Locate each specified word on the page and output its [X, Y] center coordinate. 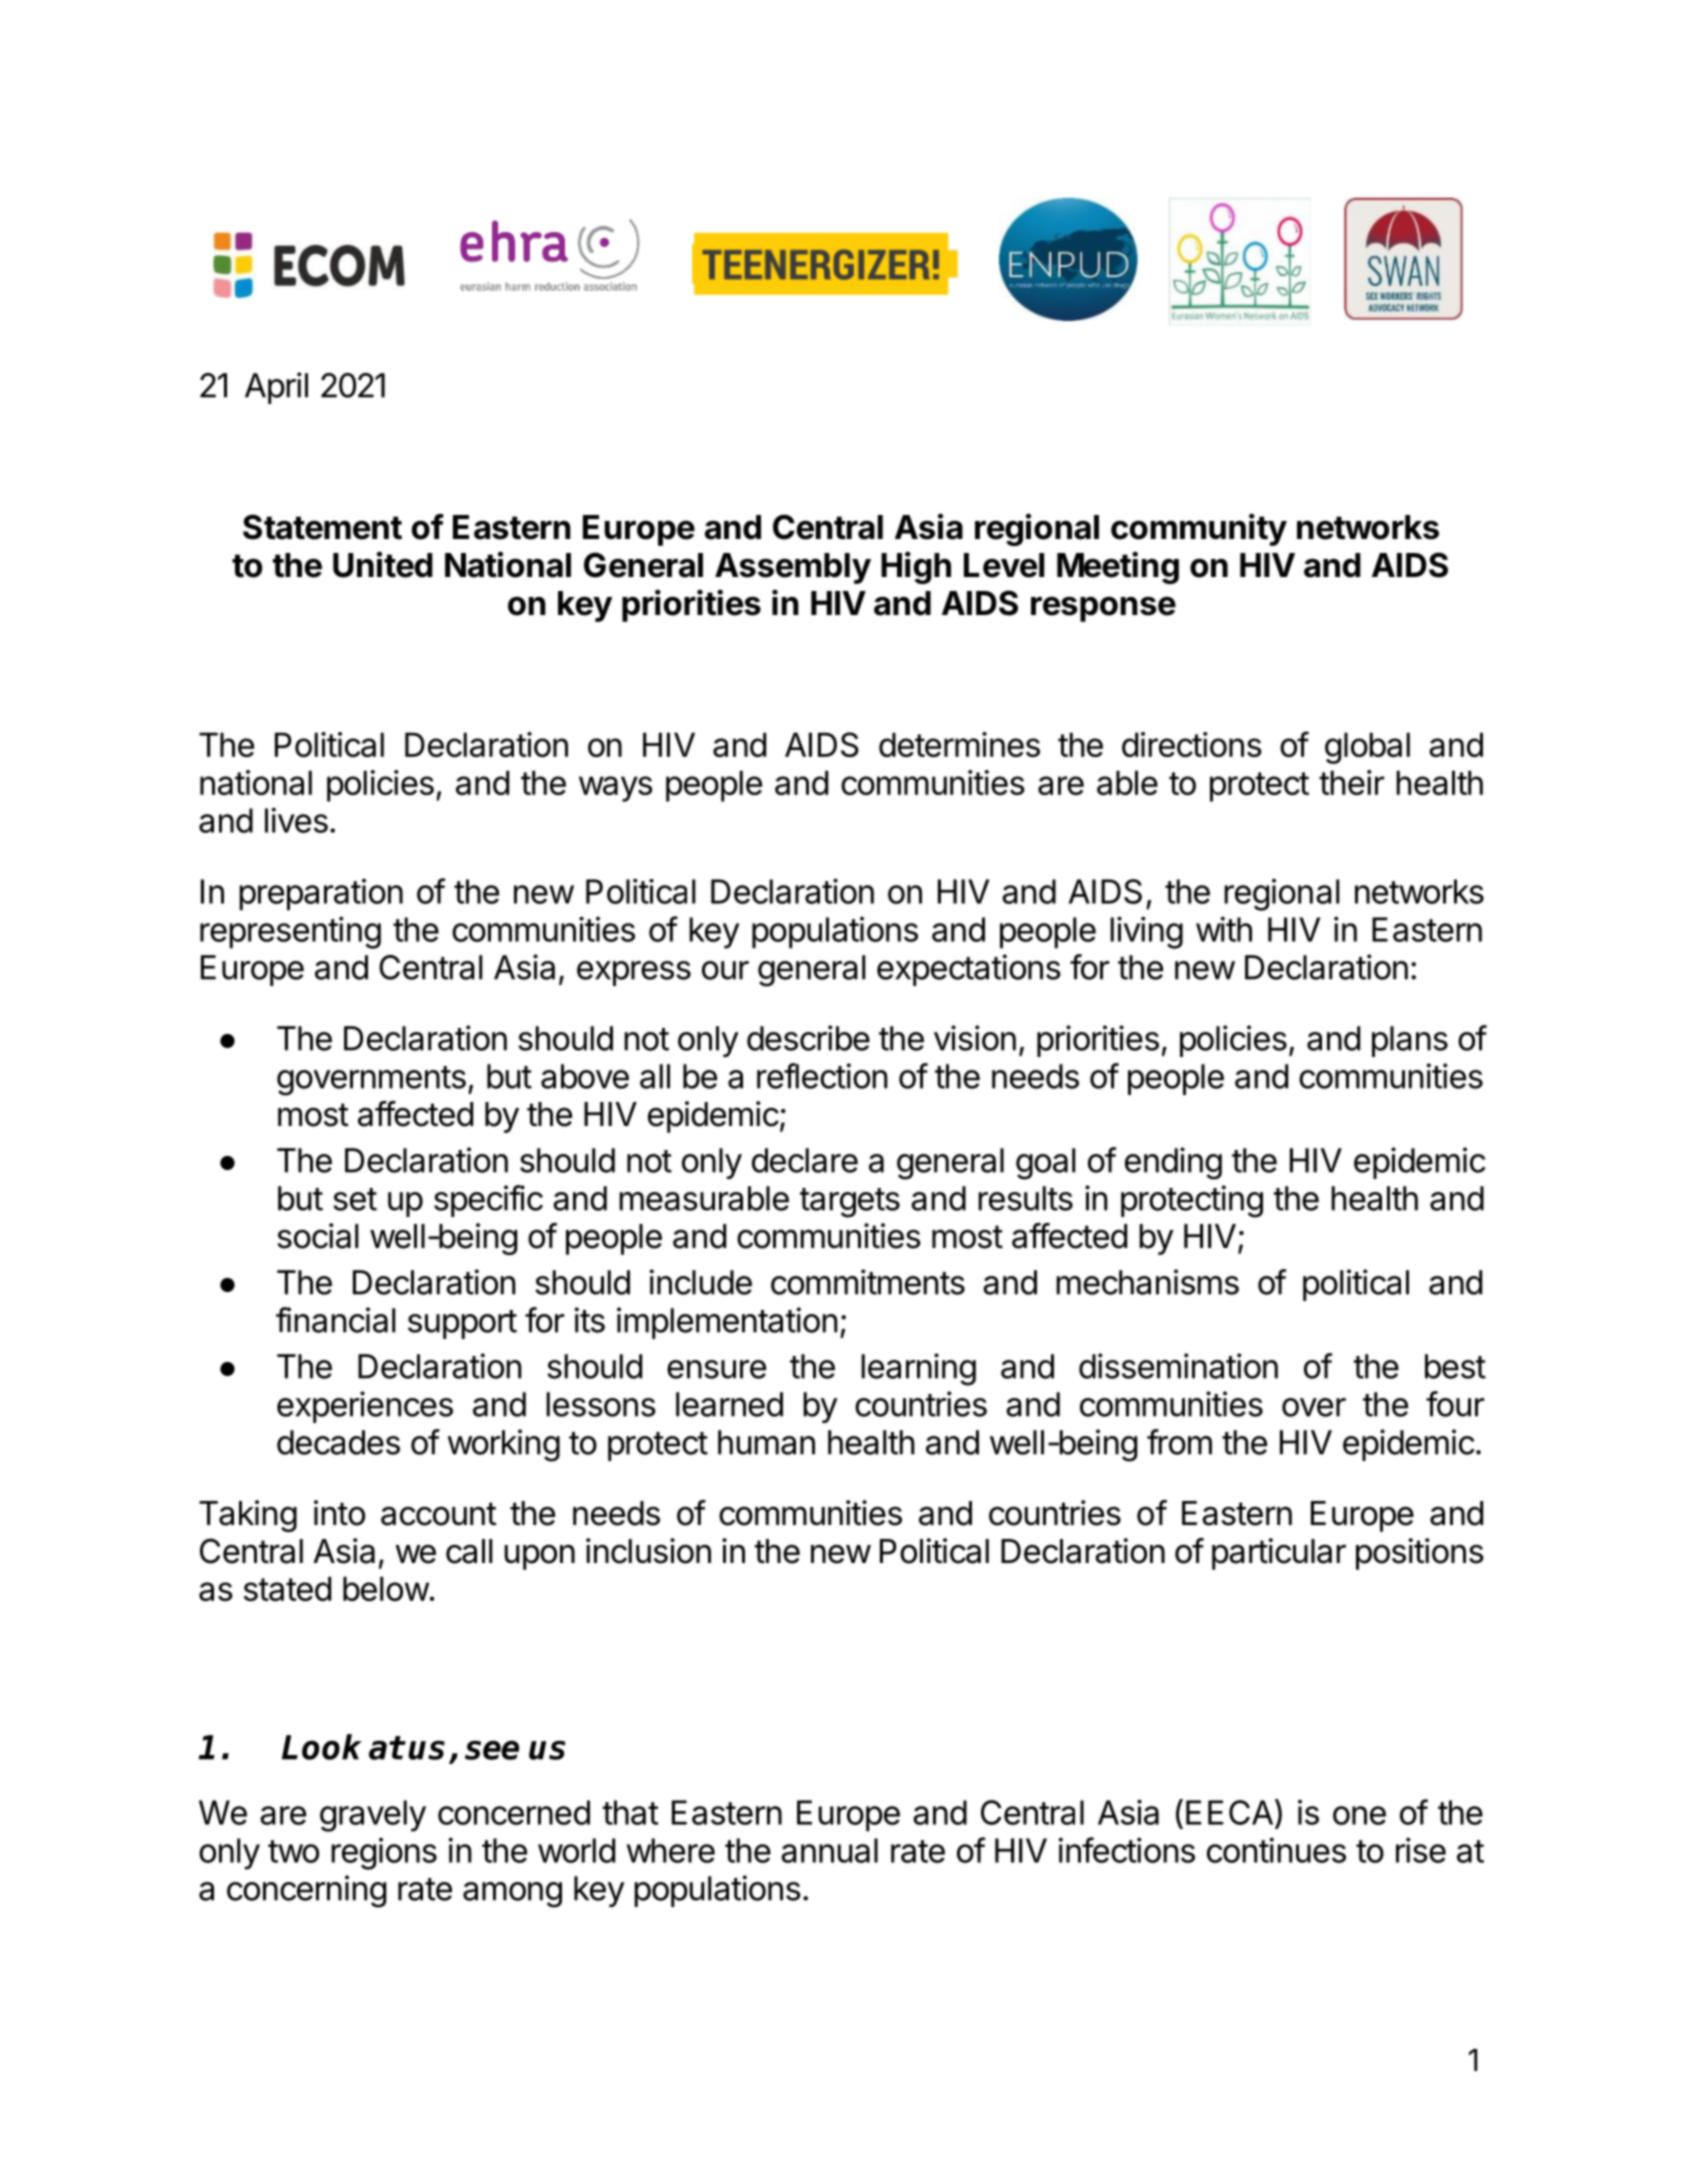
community [1199, 529]
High [916, 567]
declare [805, 1160]
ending [1173, 1163]
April [276, 388]
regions [384, 1854]
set [355, 1199]
